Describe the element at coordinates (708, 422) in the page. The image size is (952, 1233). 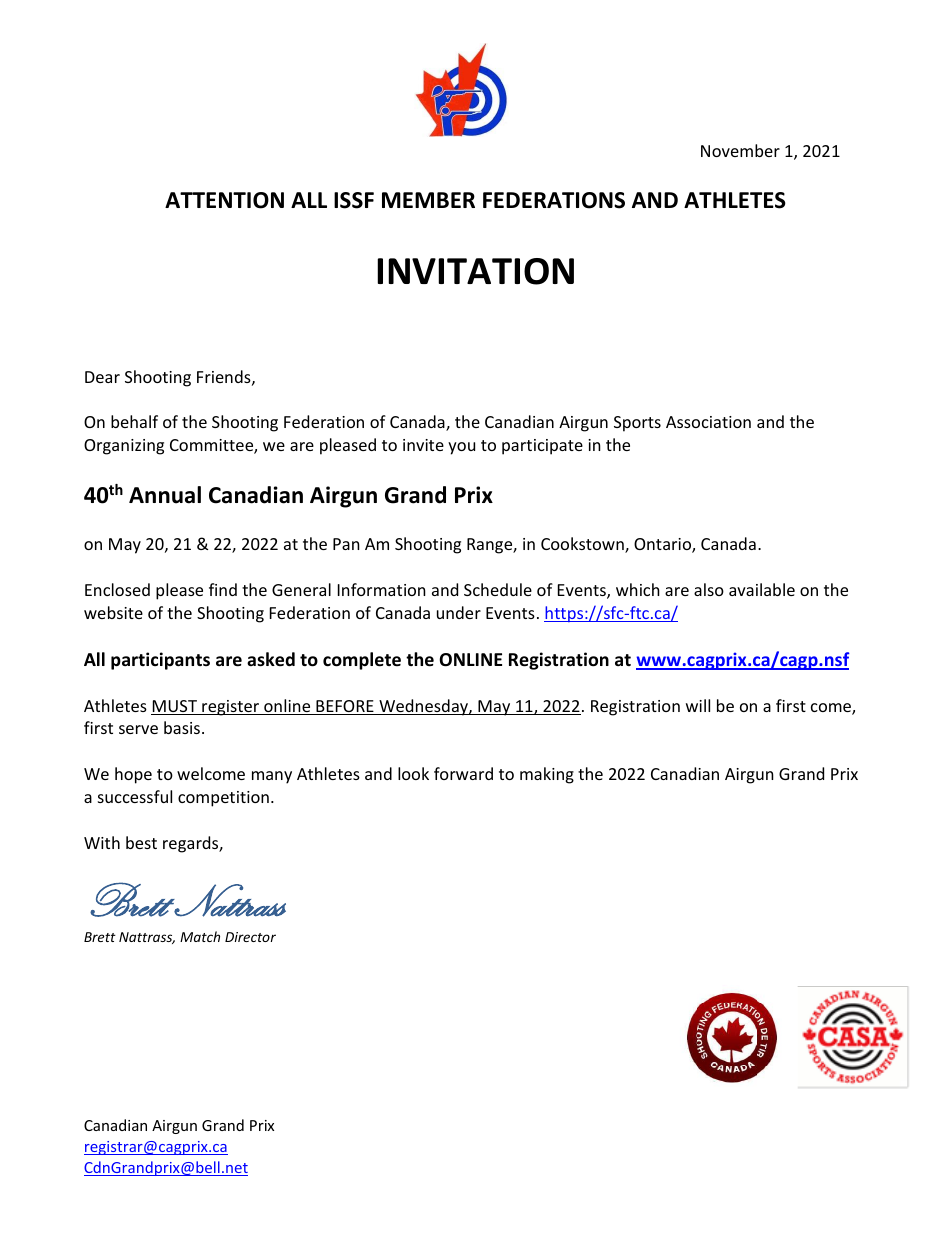
I see `Association` at that location.
